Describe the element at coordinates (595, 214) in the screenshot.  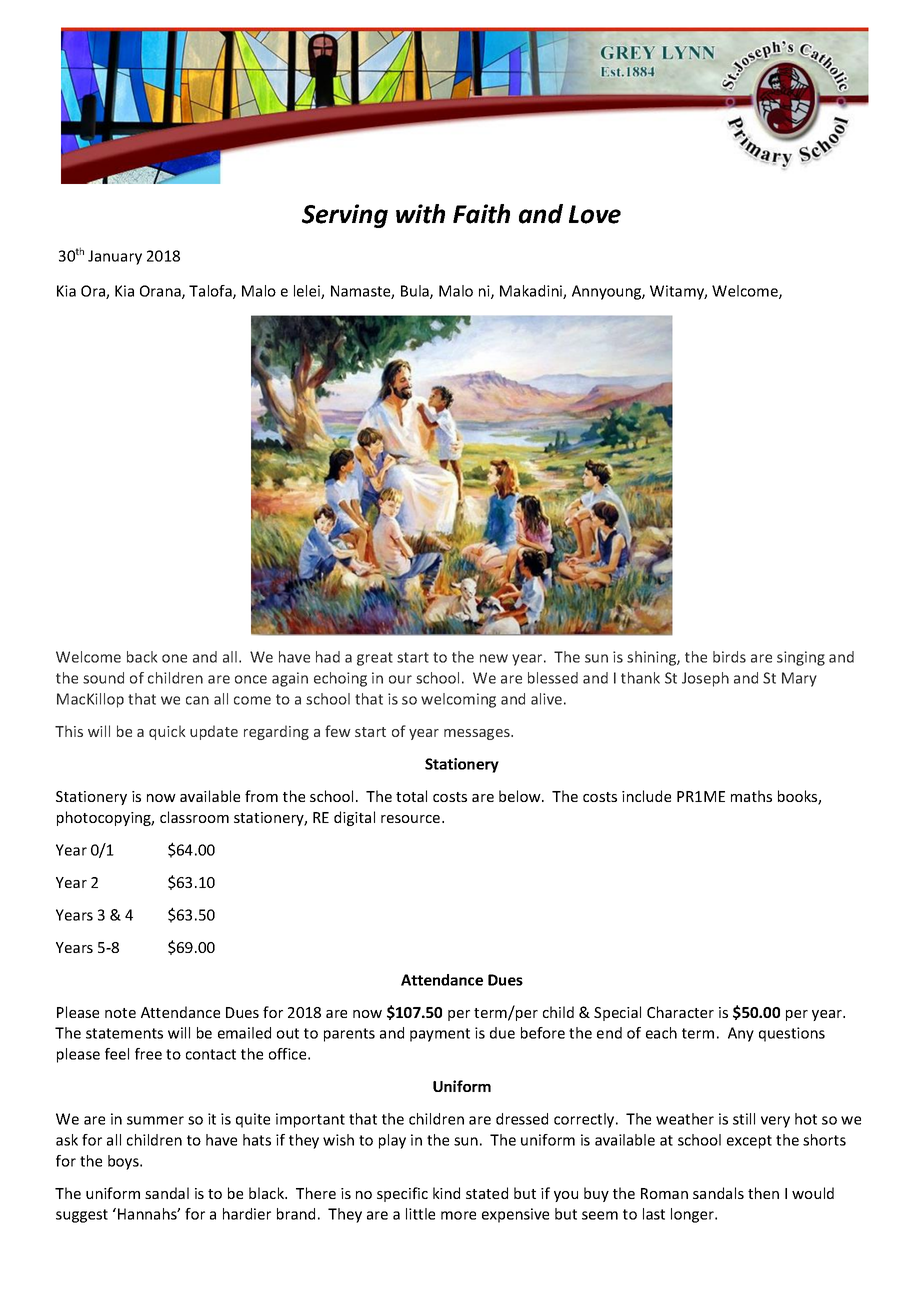
I see `Love` at that location.
